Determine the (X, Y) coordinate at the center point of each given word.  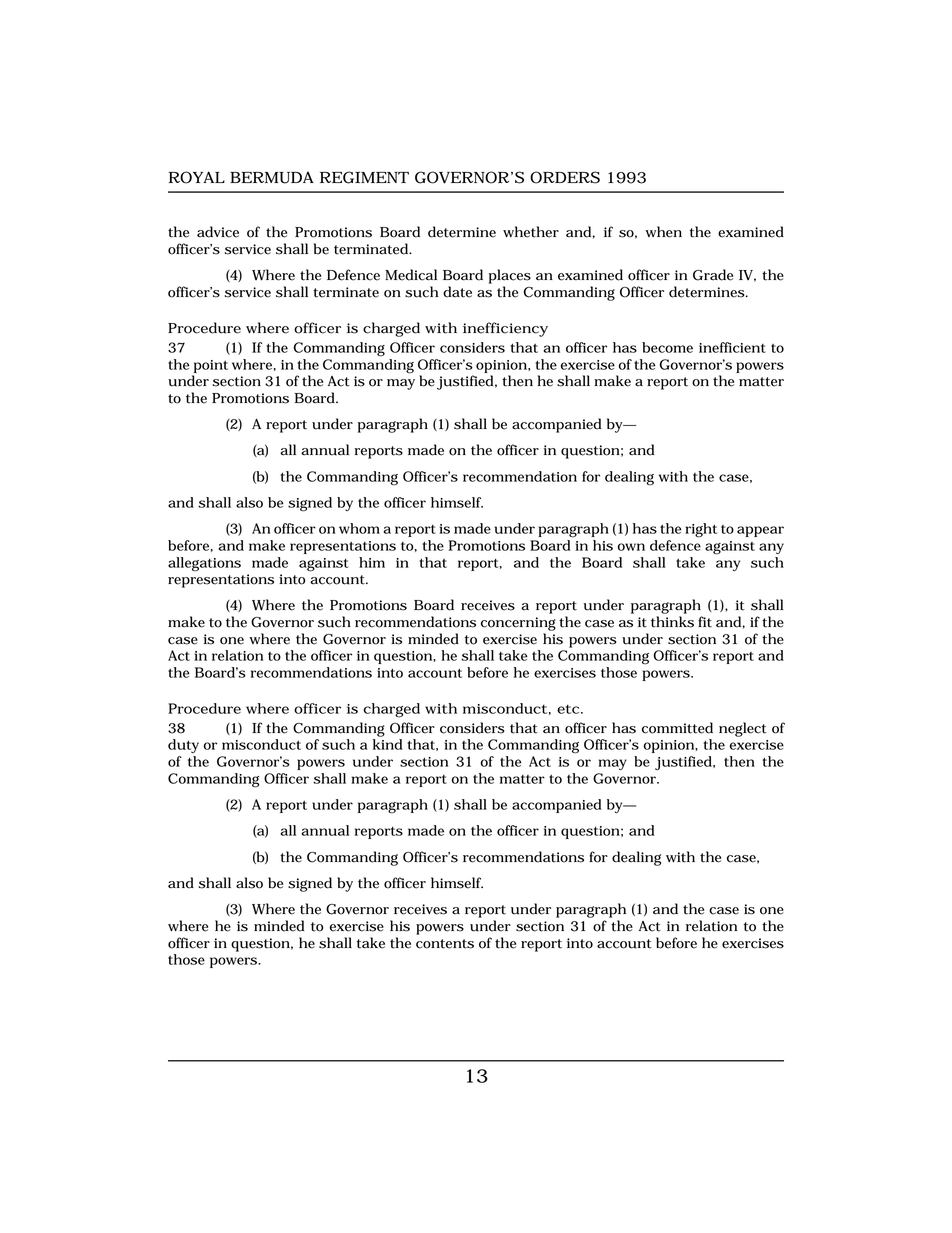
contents (445, 944)
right (701, 530)
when (663, 232)
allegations (204, 564)
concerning (518, 624)
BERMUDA (272, 177)
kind (388, 744)
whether (531, 232)
